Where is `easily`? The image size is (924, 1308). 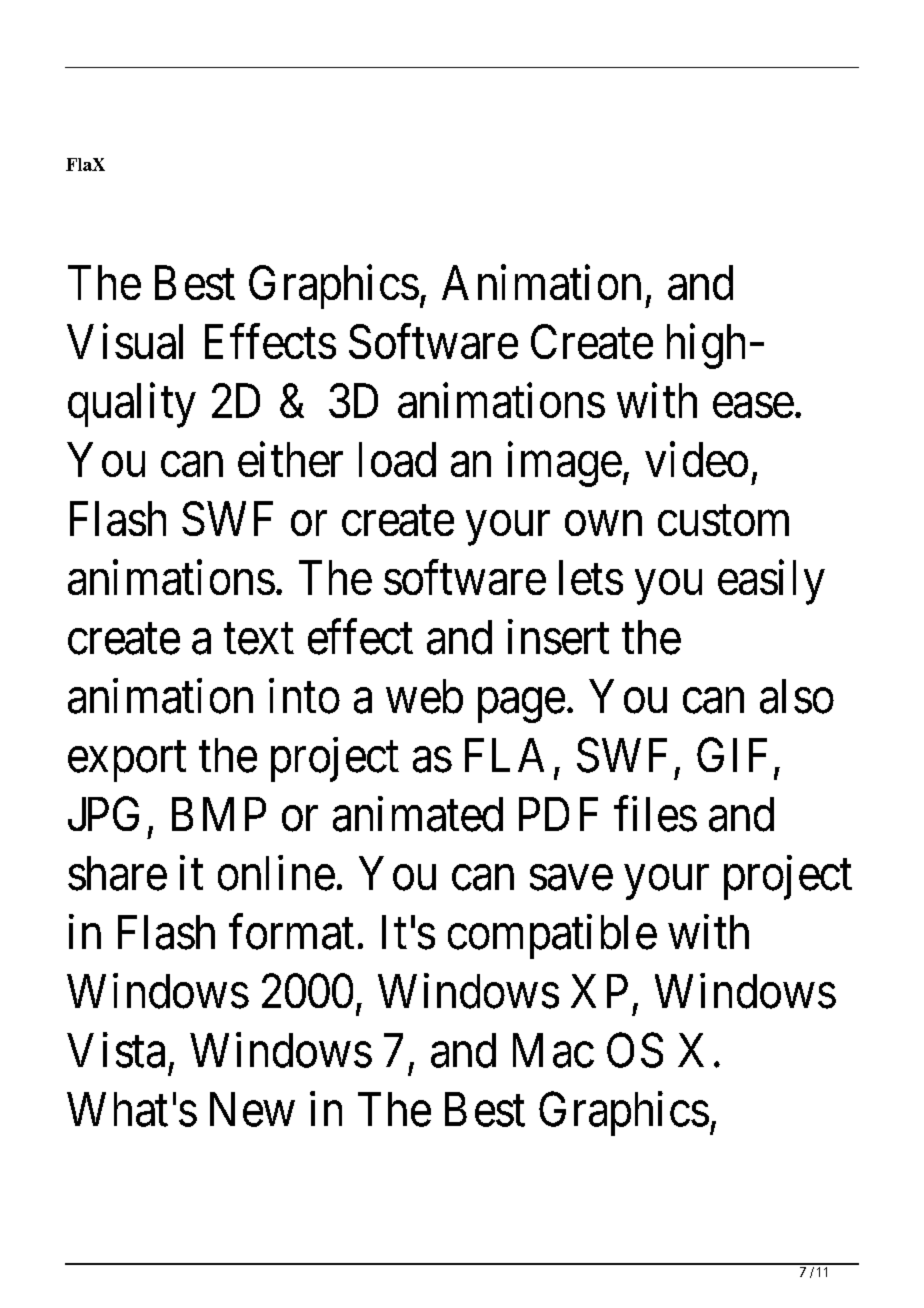
easily is located at coordinates (771, 582).
